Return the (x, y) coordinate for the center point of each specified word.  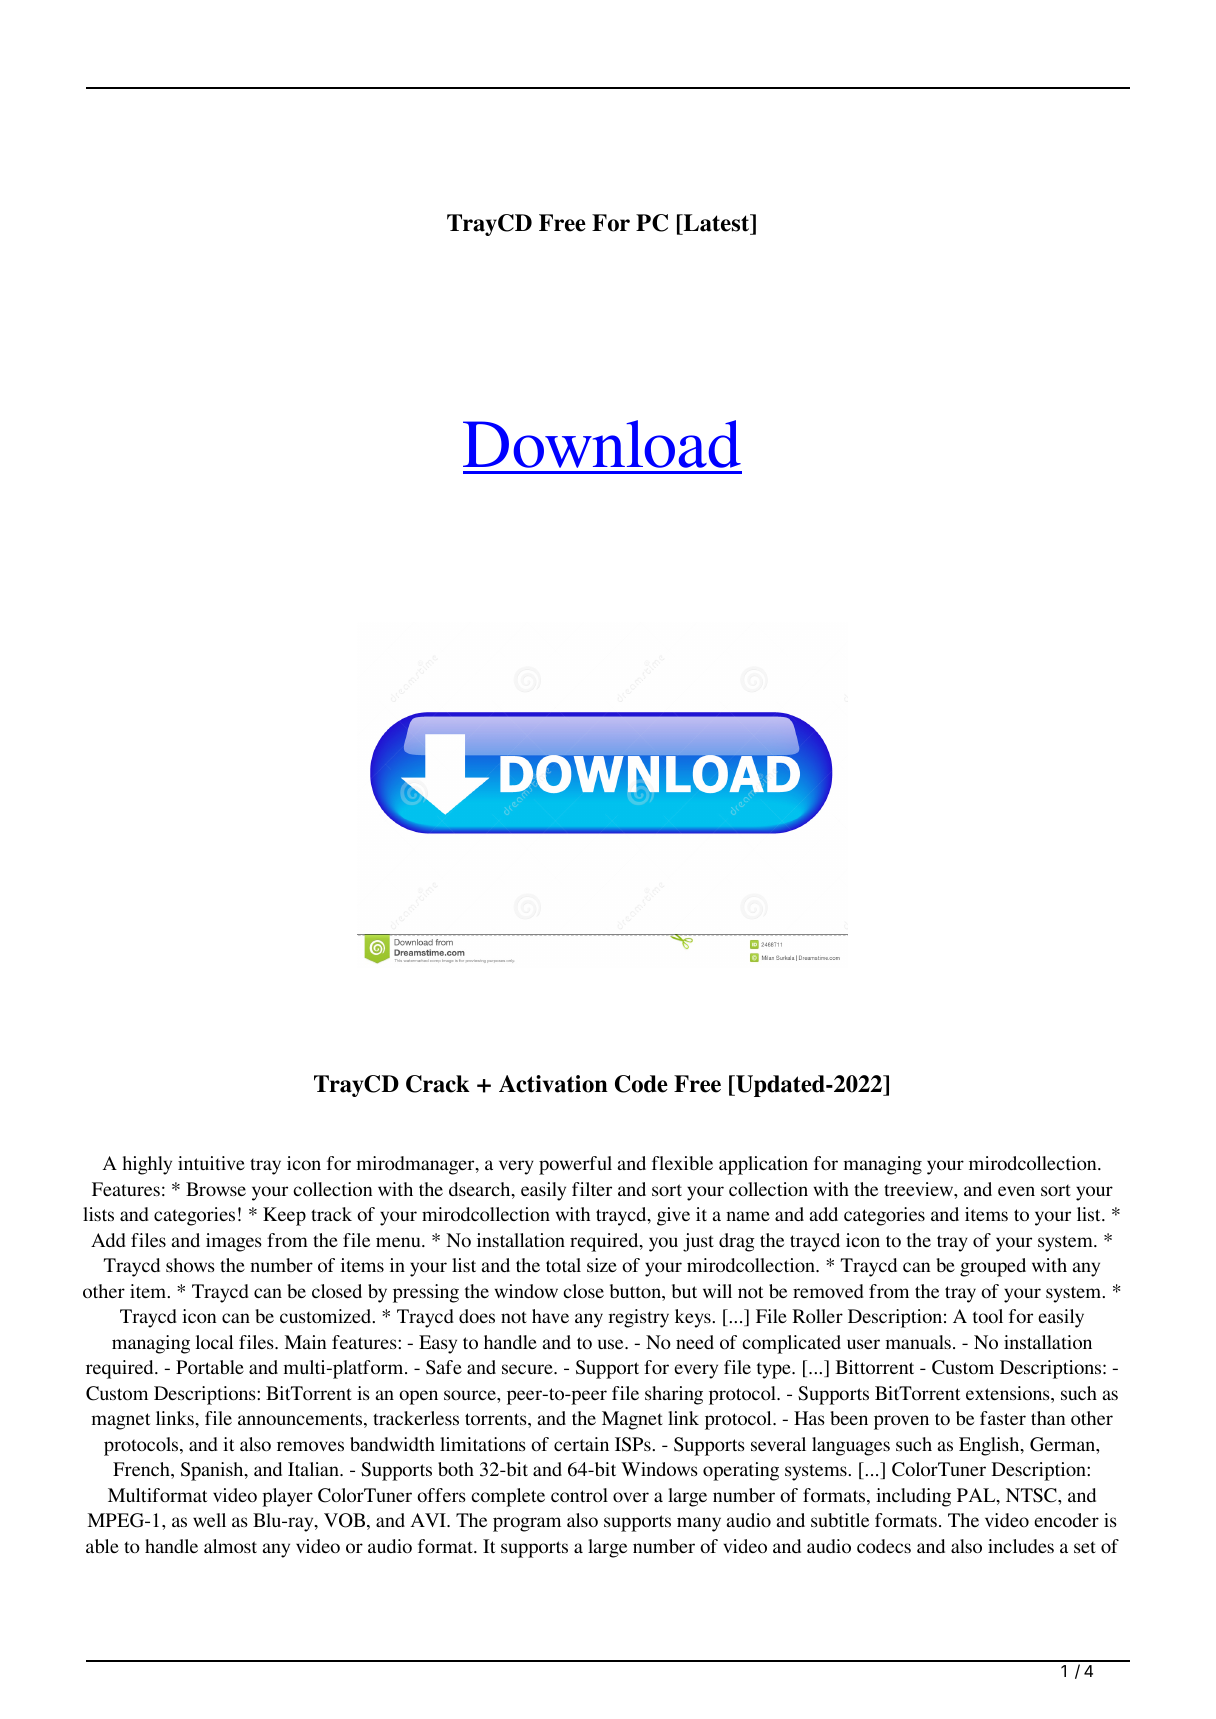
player (287, 1497)
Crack (438, 1084)
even (1016, 1191)
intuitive (211, 1163)
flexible (682, 1163)
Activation (553, 1084)
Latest (716, 223)
